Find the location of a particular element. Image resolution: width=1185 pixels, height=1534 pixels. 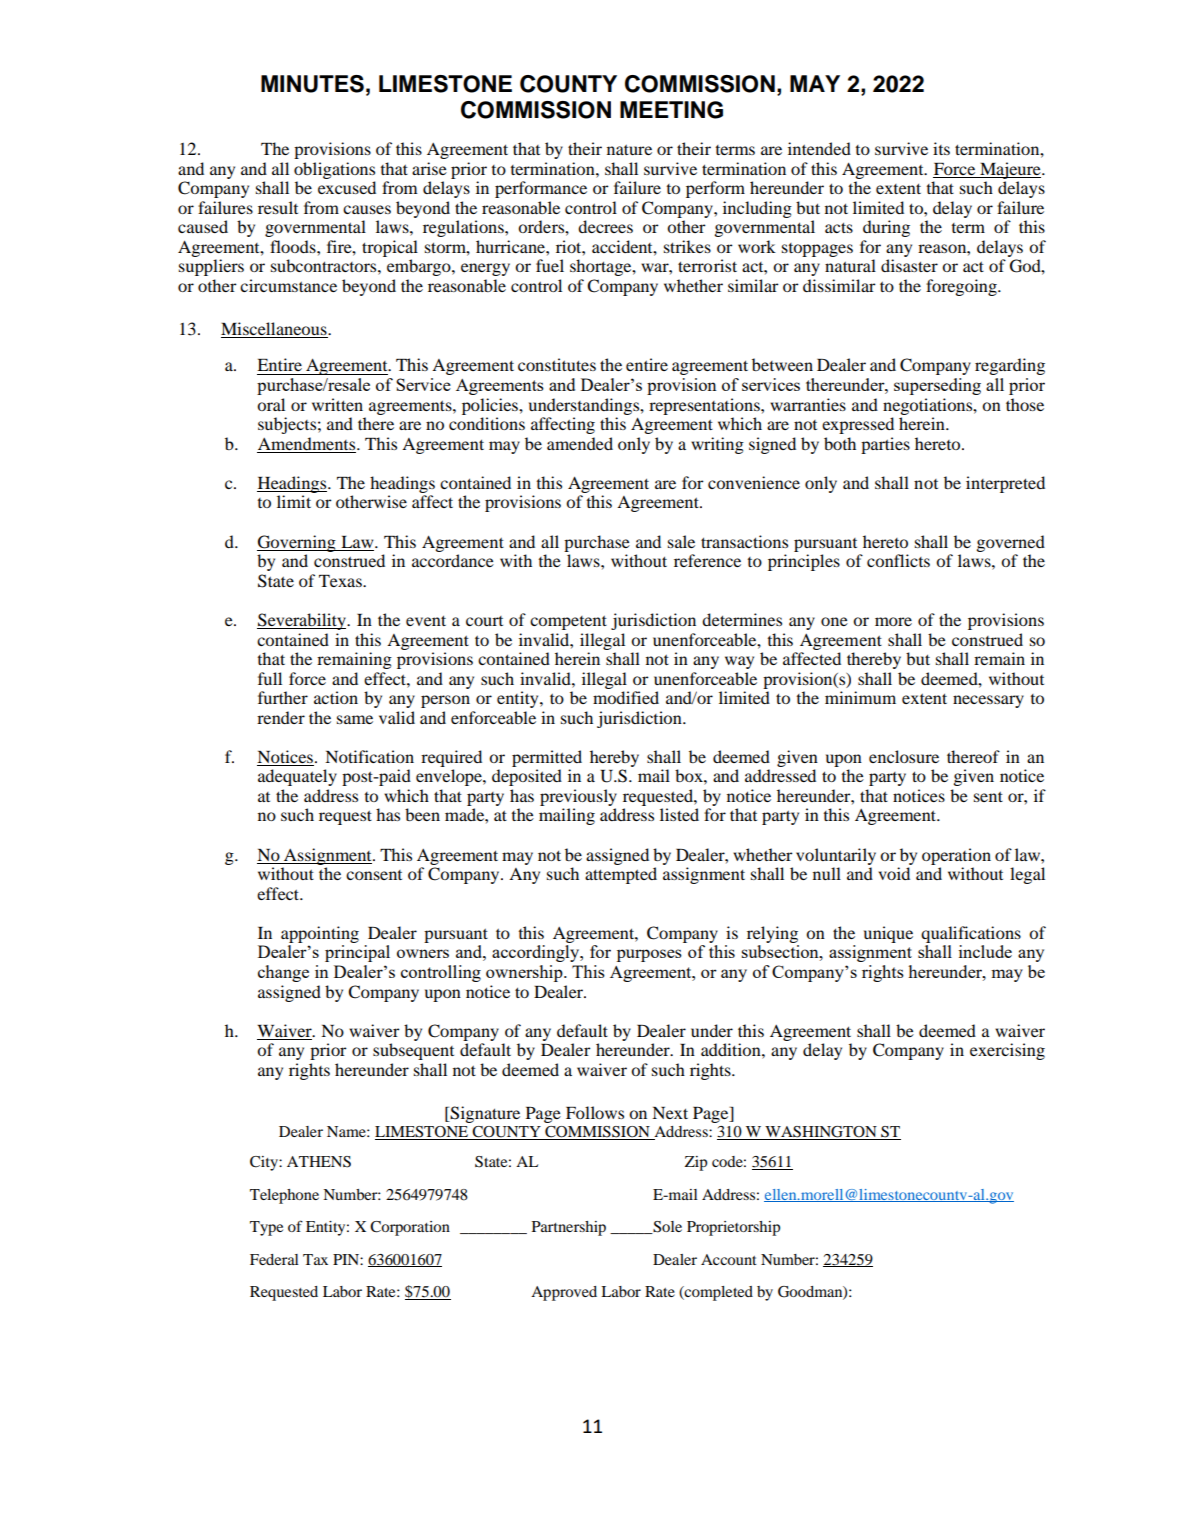

enclosure is located at coordinates (904, 756).
